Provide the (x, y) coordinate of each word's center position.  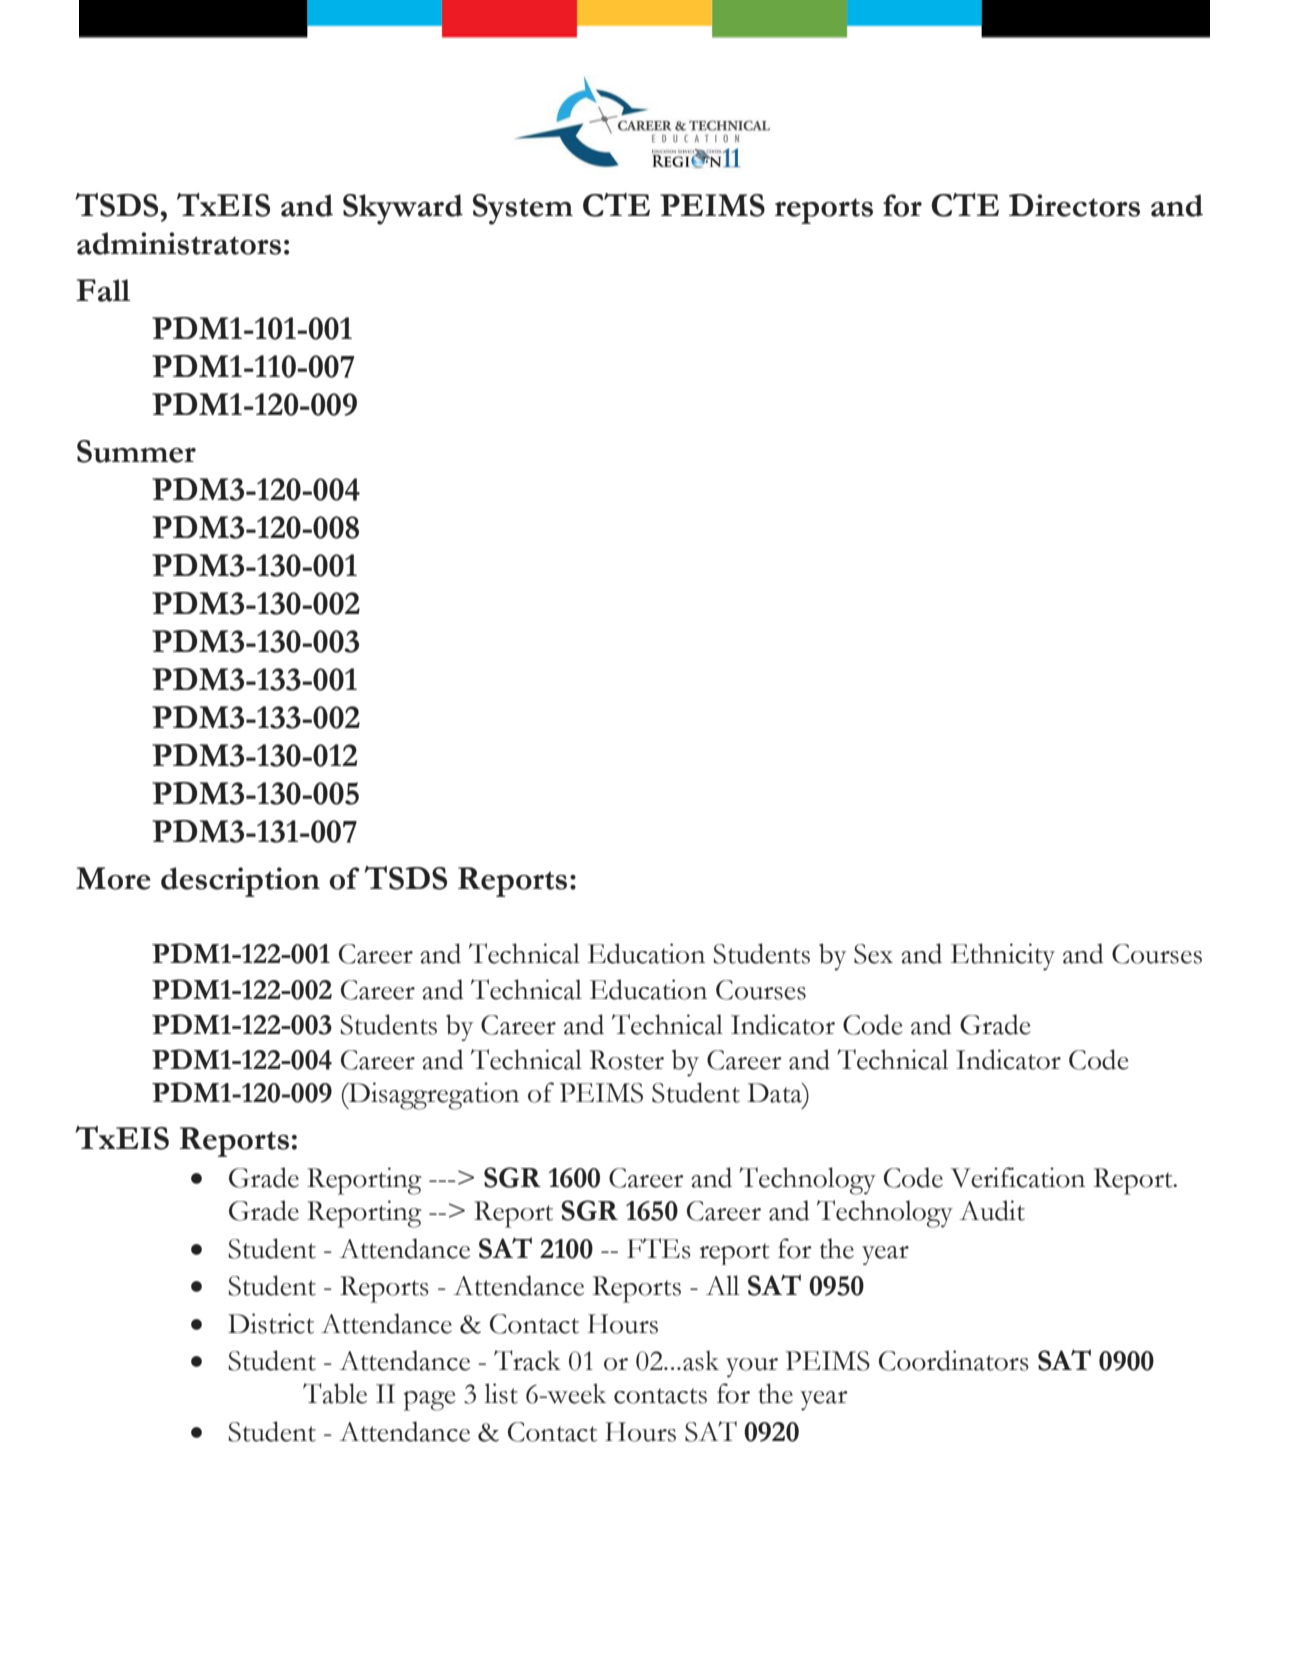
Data (775, 1093)
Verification (1017, 1177)
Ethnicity (1003, 957)
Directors (1074, 205)
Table (335, 1393)
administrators (179, 243)
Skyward (403, 209)
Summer (136, 451)
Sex (873, 954)
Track (527, 1360)
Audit (992, 1210)
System (523, 209)
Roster (627, 1060)
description (240, 882)
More (113, 878)
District (271, 1323)
